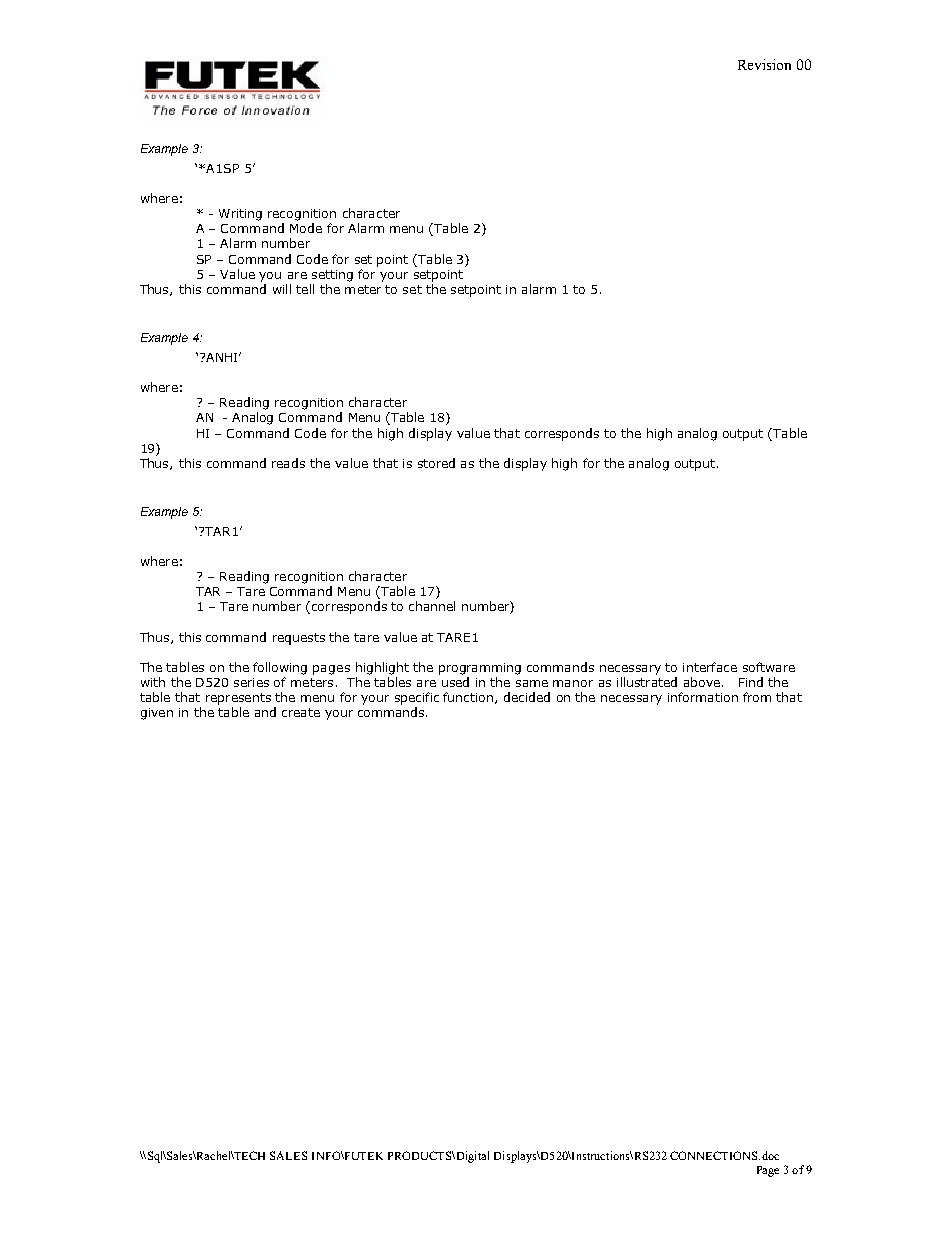 This image has width=952, height=1233. What do you see at coordinates (764, 64) in the image?
I see `Revision` at bounding box center [764, 64].
